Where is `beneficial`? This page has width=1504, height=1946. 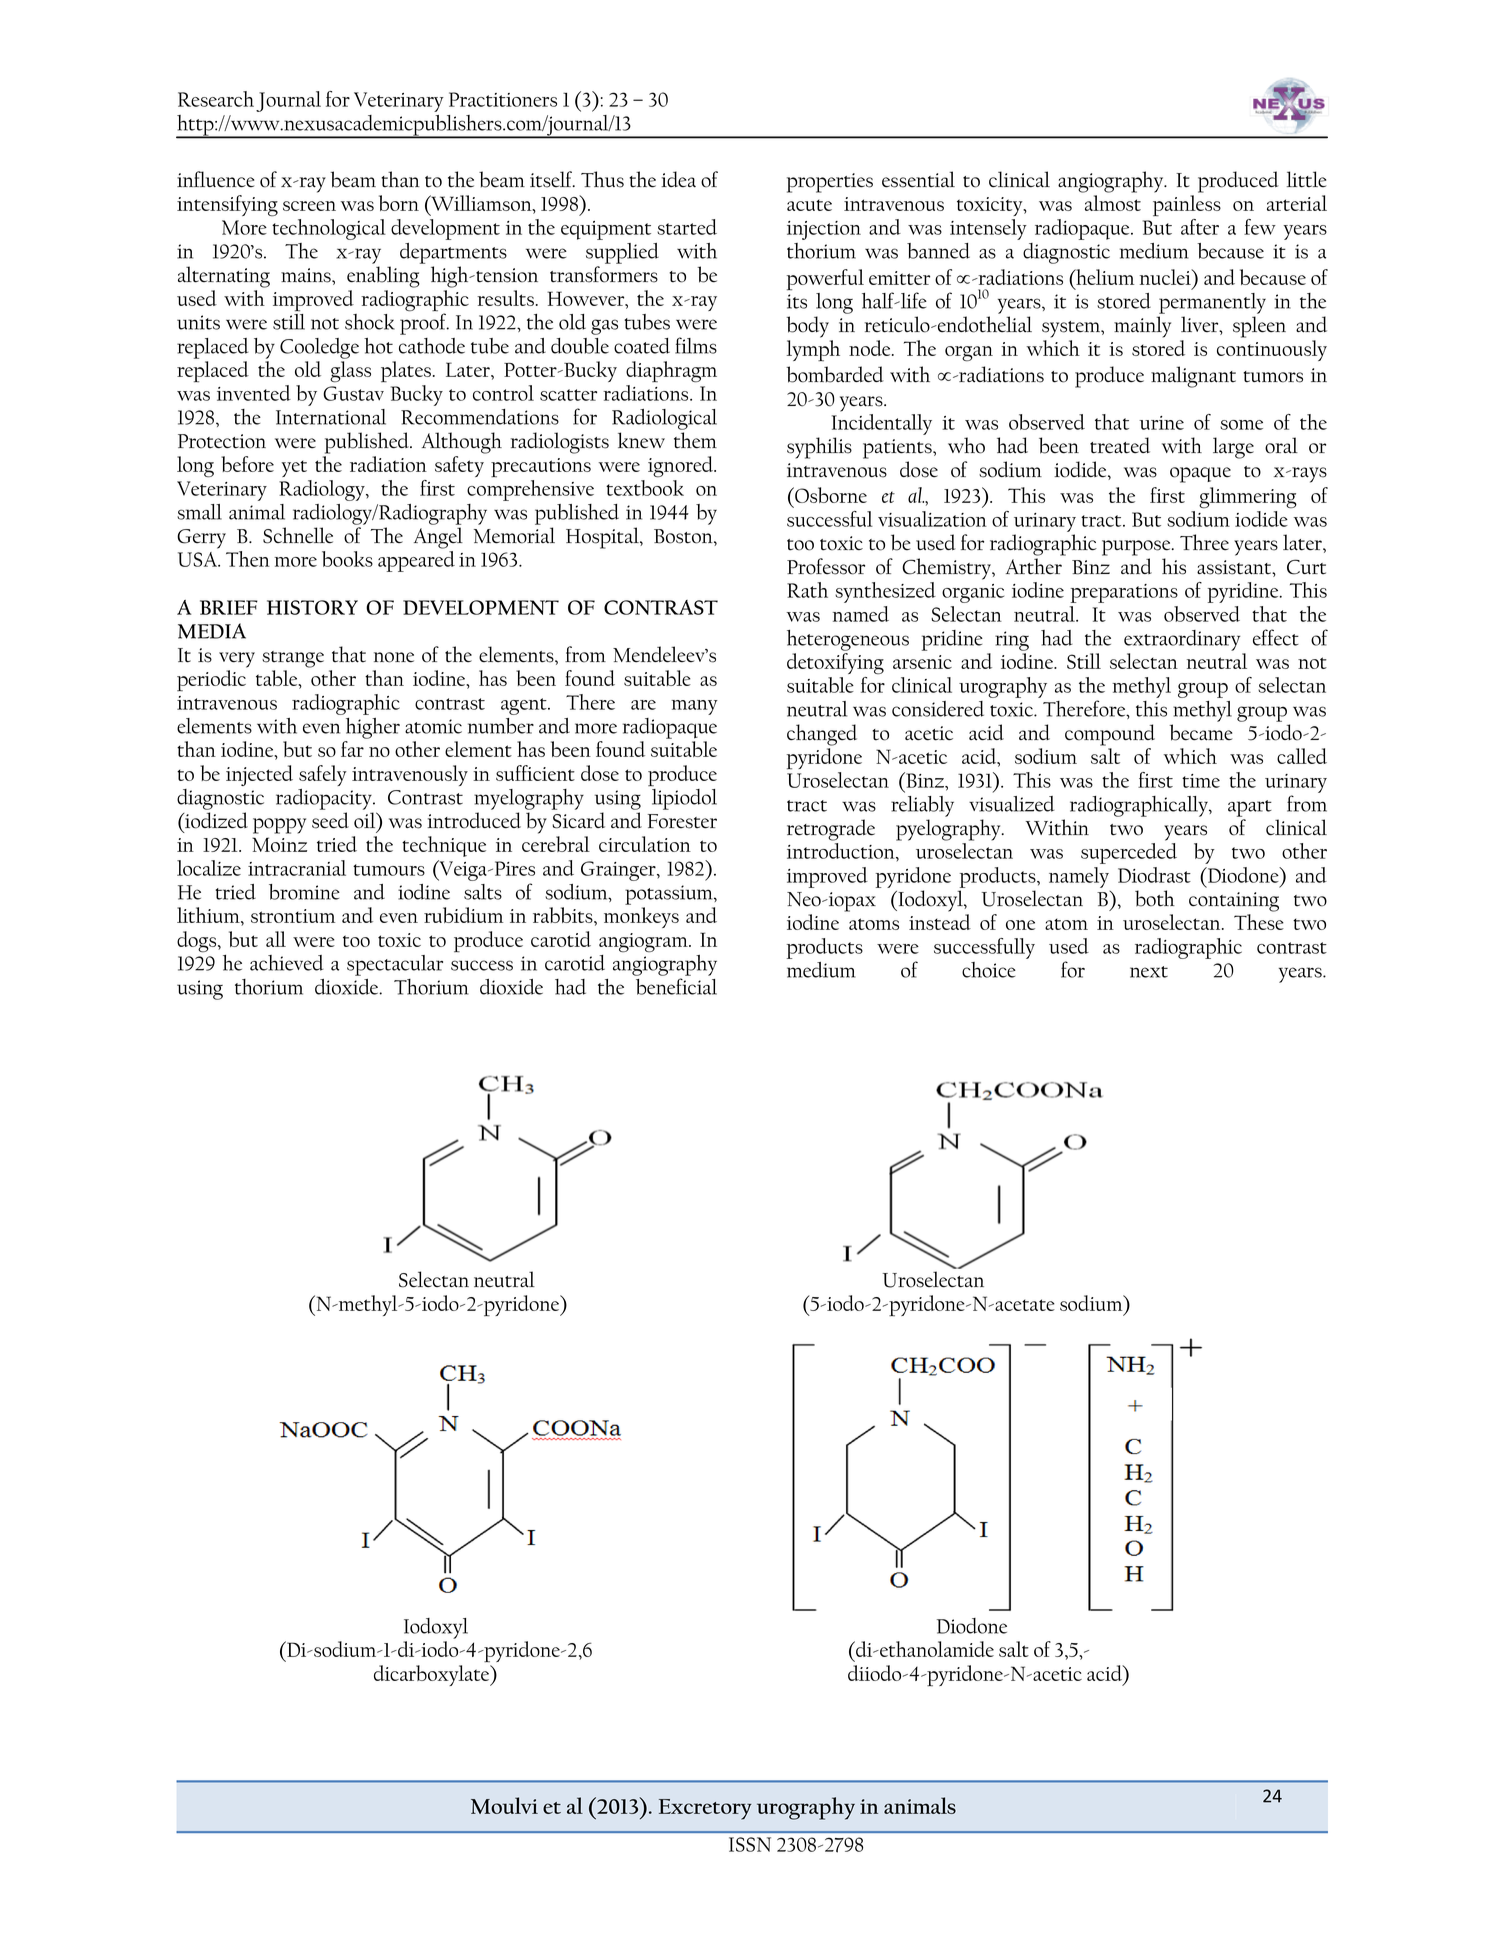 beneficial is located at coordinates (676, 986).
